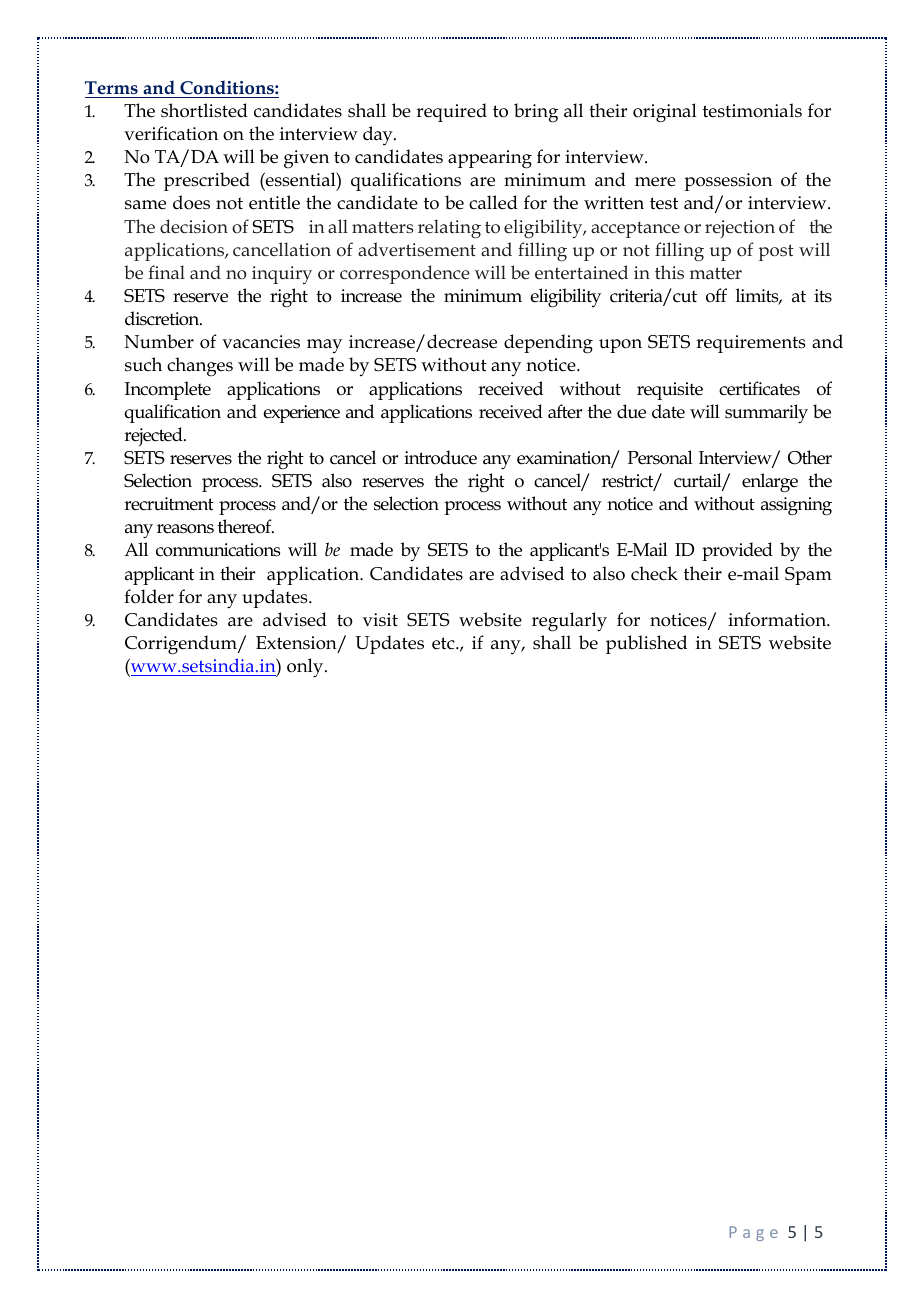 The width and height of the page is (924, 1308). Describe the element at coordinates (646, 644) in the page. I see `published` at that location.
